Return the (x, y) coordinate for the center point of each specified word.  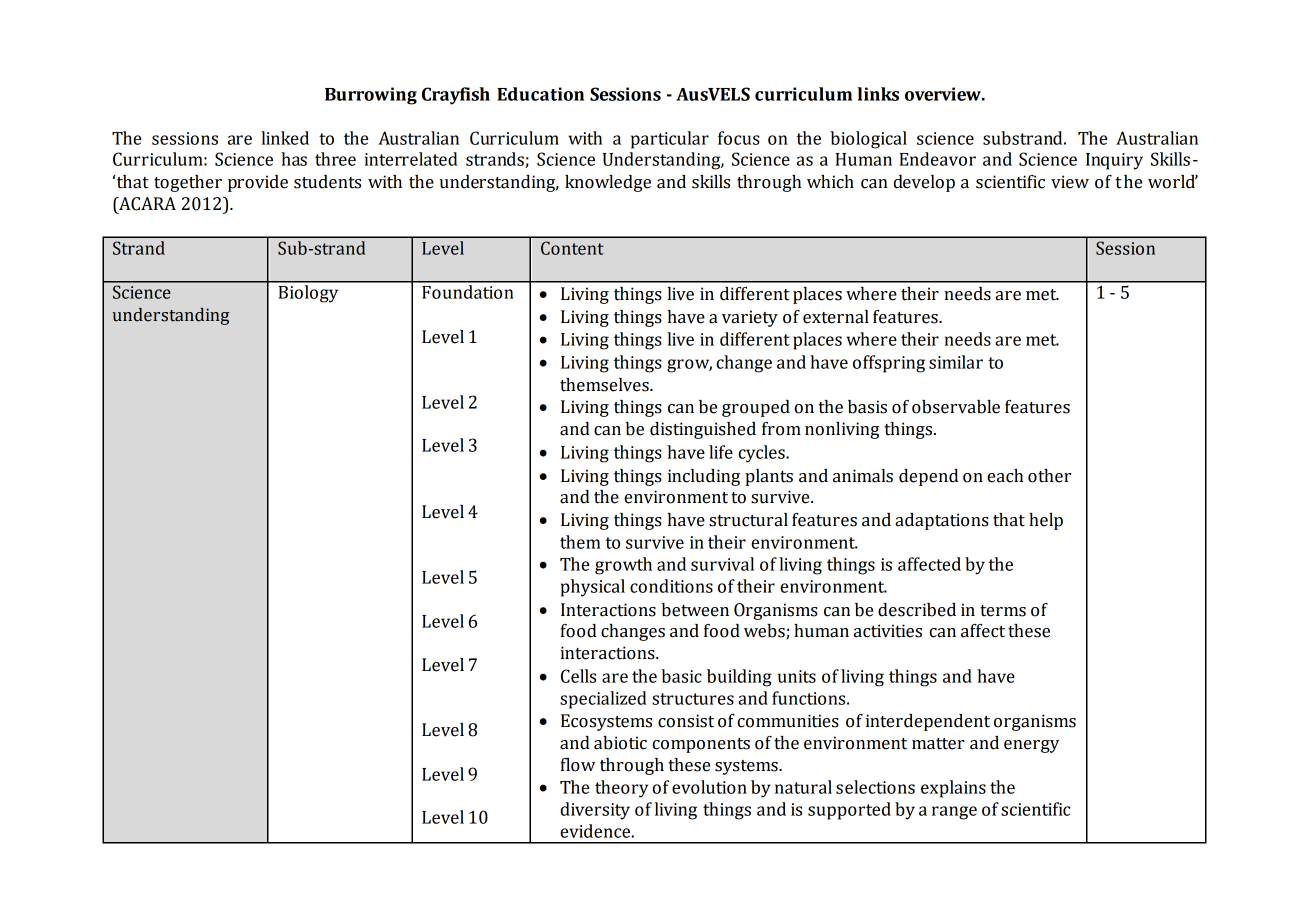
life (721, 452)
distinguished (703, 430)
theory (621, 789)
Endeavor (937, 159)
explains (953, 789)
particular (670, 140)
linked (285, 138)
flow (577, 765)
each (1005, 476)
